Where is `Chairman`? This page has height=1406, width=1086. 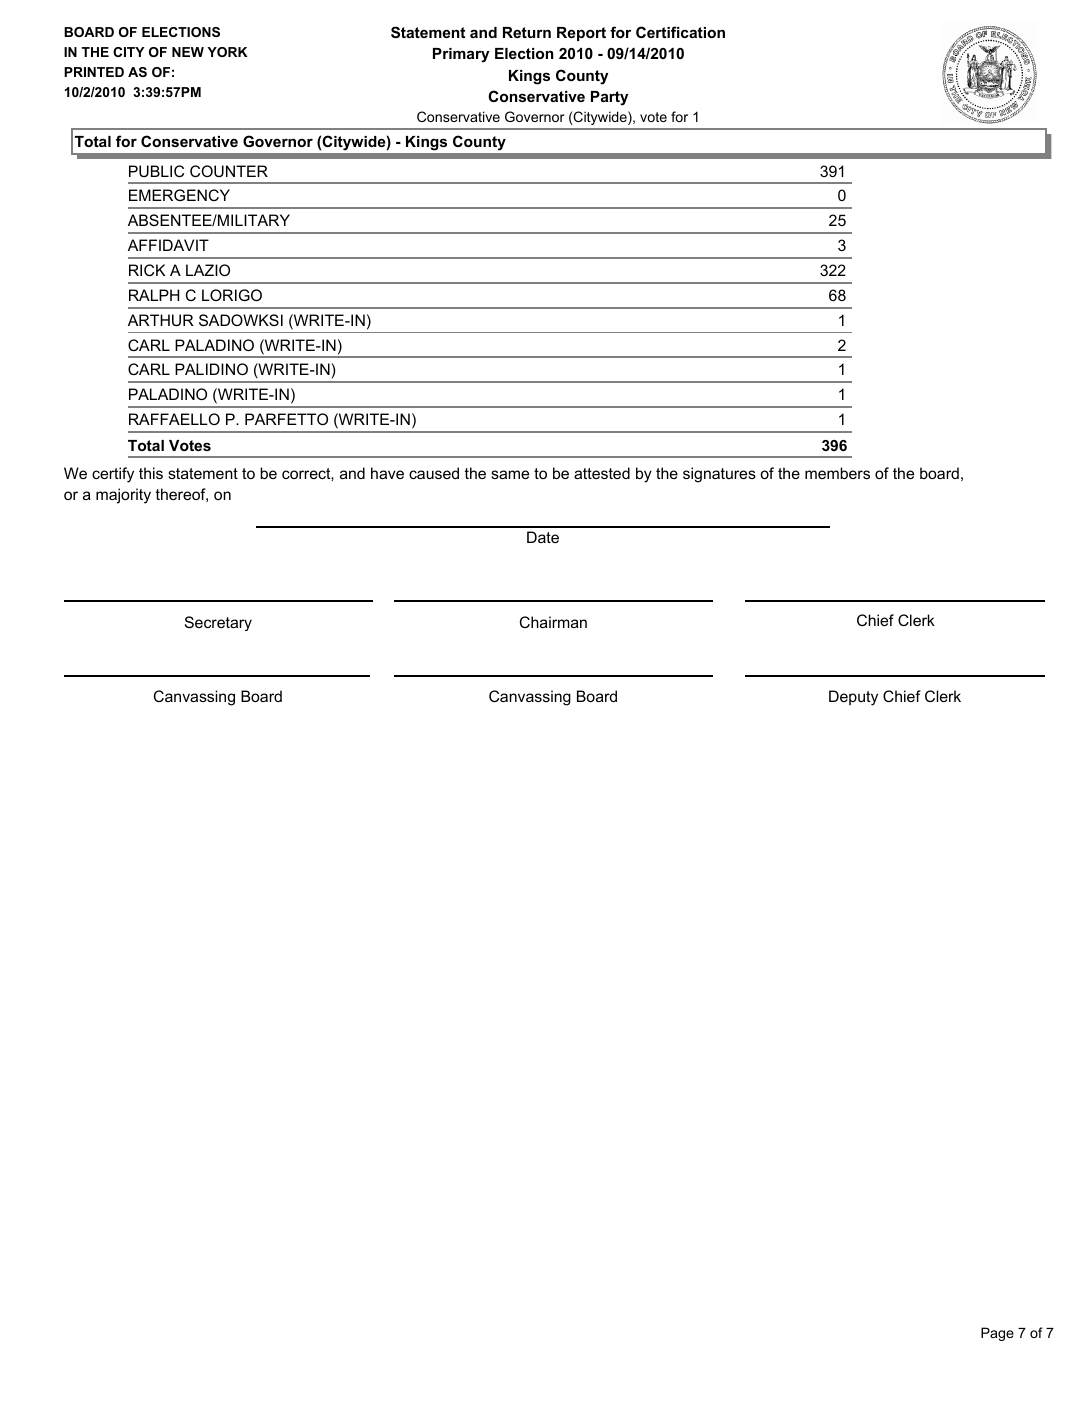 Chairman is located at coordinates (553, 622).
